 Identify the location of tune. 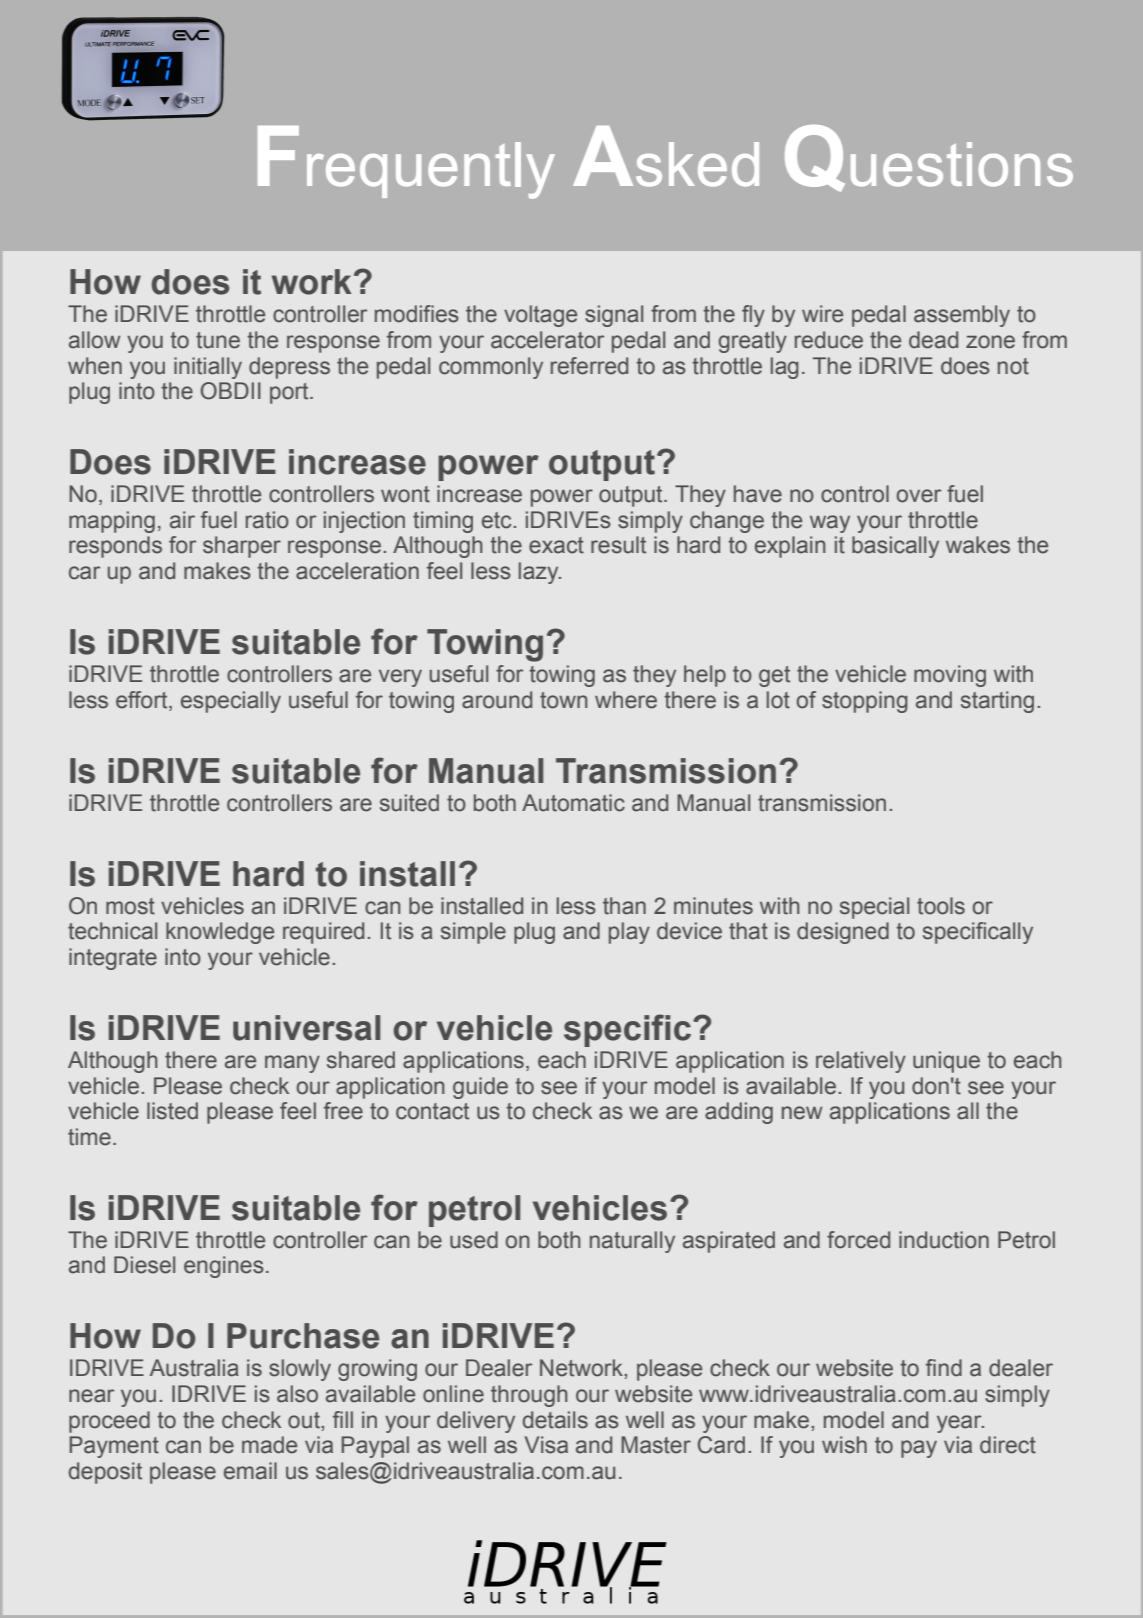
(218, 340).
